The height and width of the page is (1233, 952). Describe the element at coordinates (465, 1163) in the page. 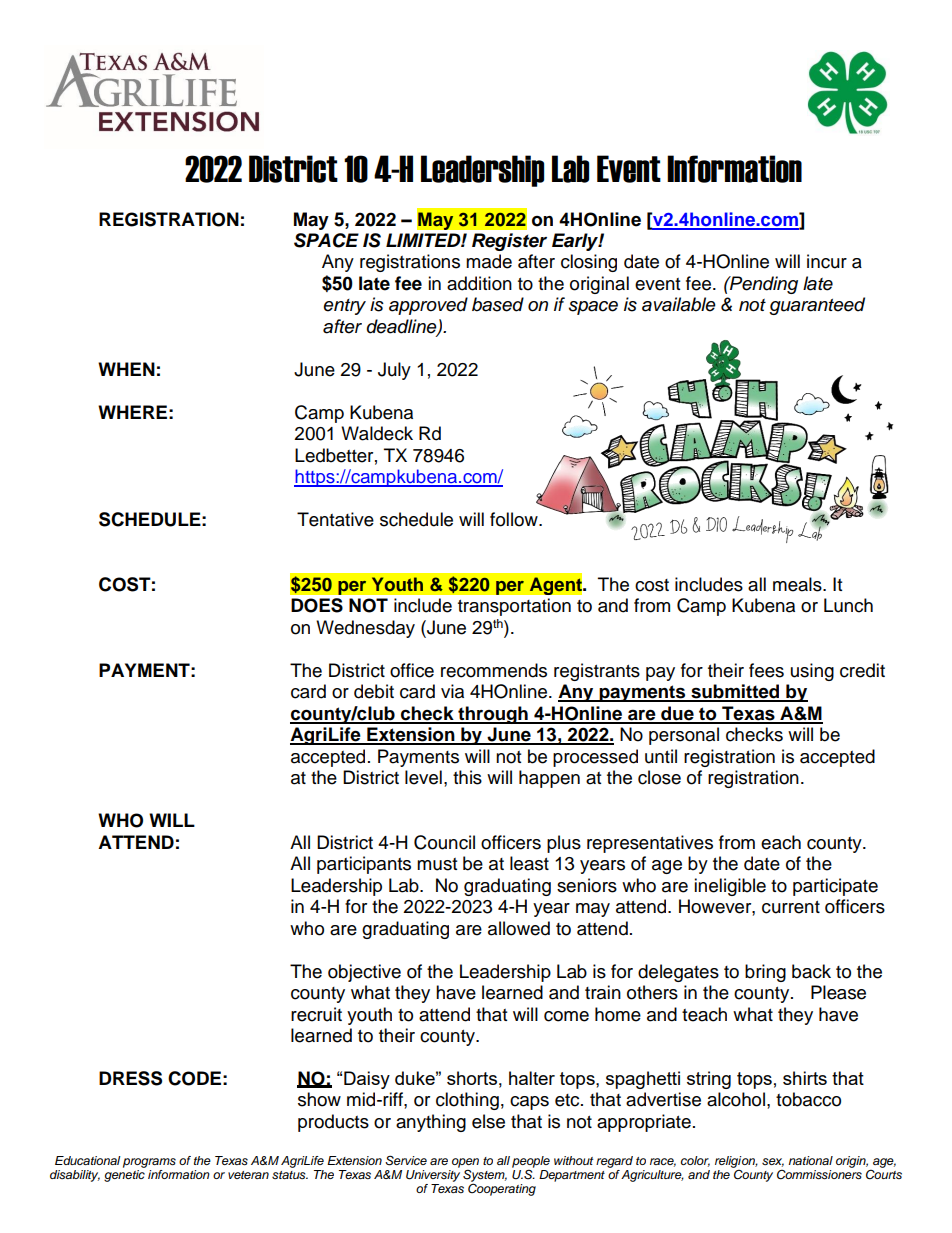

I see `open` at that location.
